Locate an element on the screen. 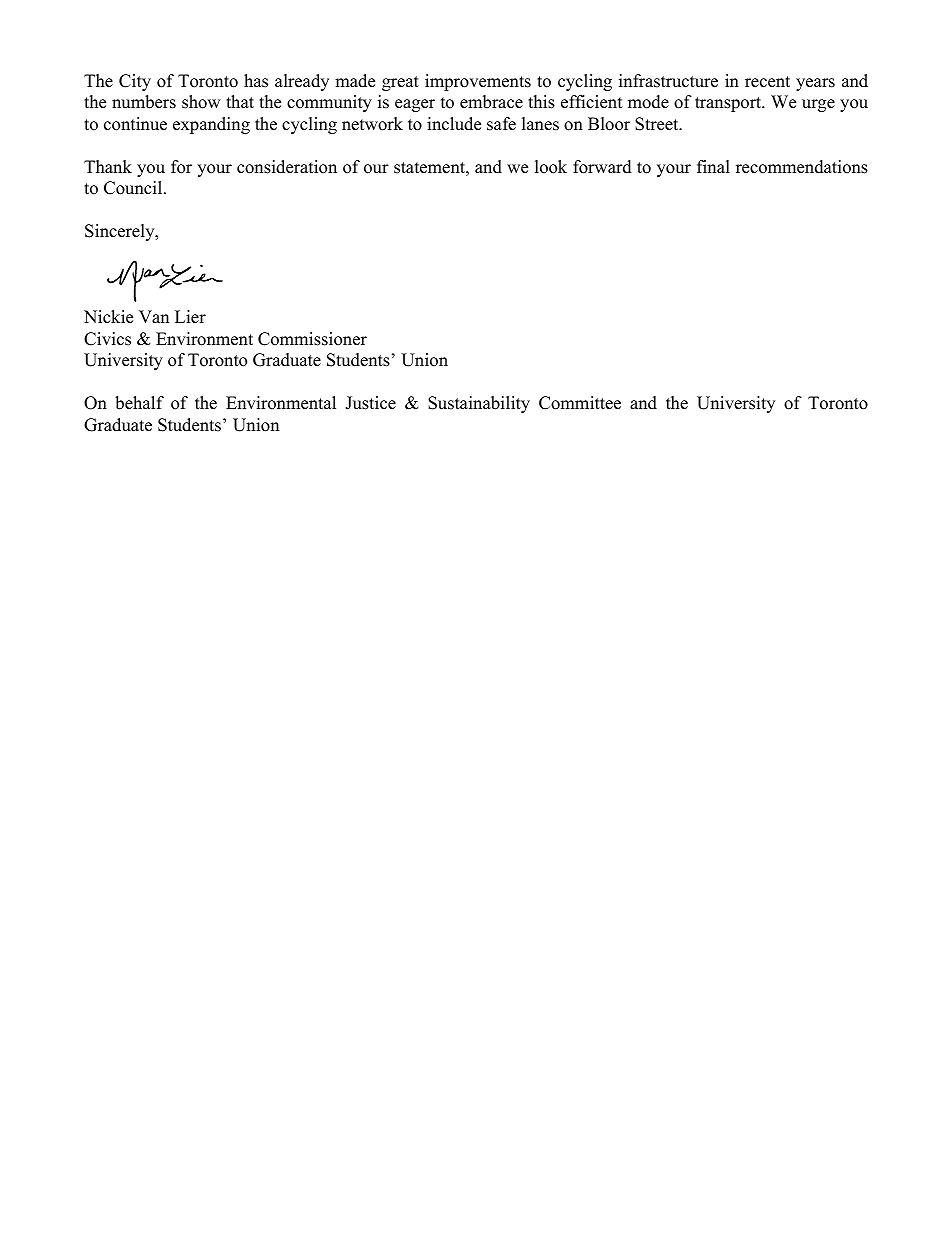 This screenshot has width=952, height=1233. Van is located at coordinates (154, 316).
